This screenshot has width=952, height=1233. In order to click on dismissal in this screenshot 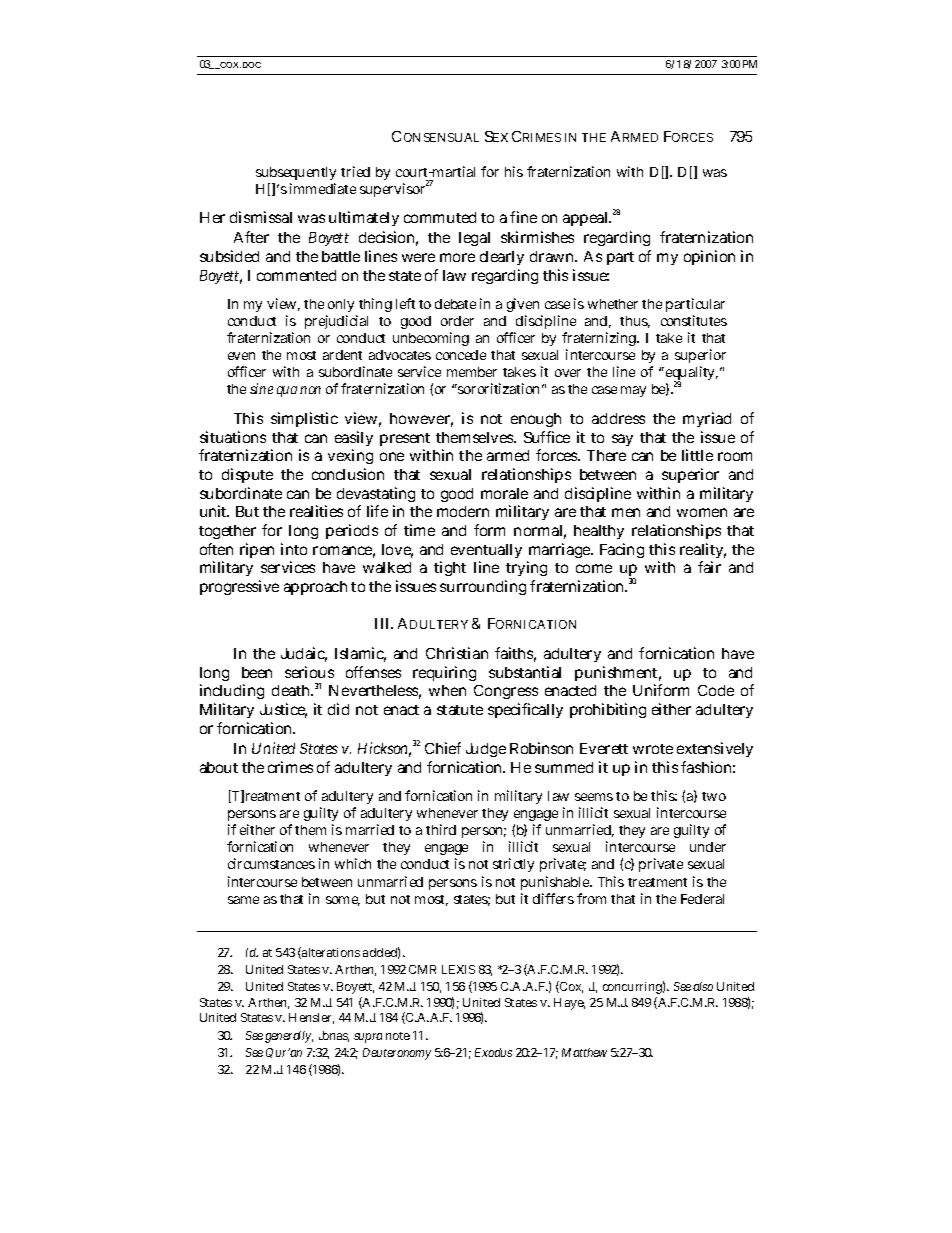, I will do `click(261, 217)`.
